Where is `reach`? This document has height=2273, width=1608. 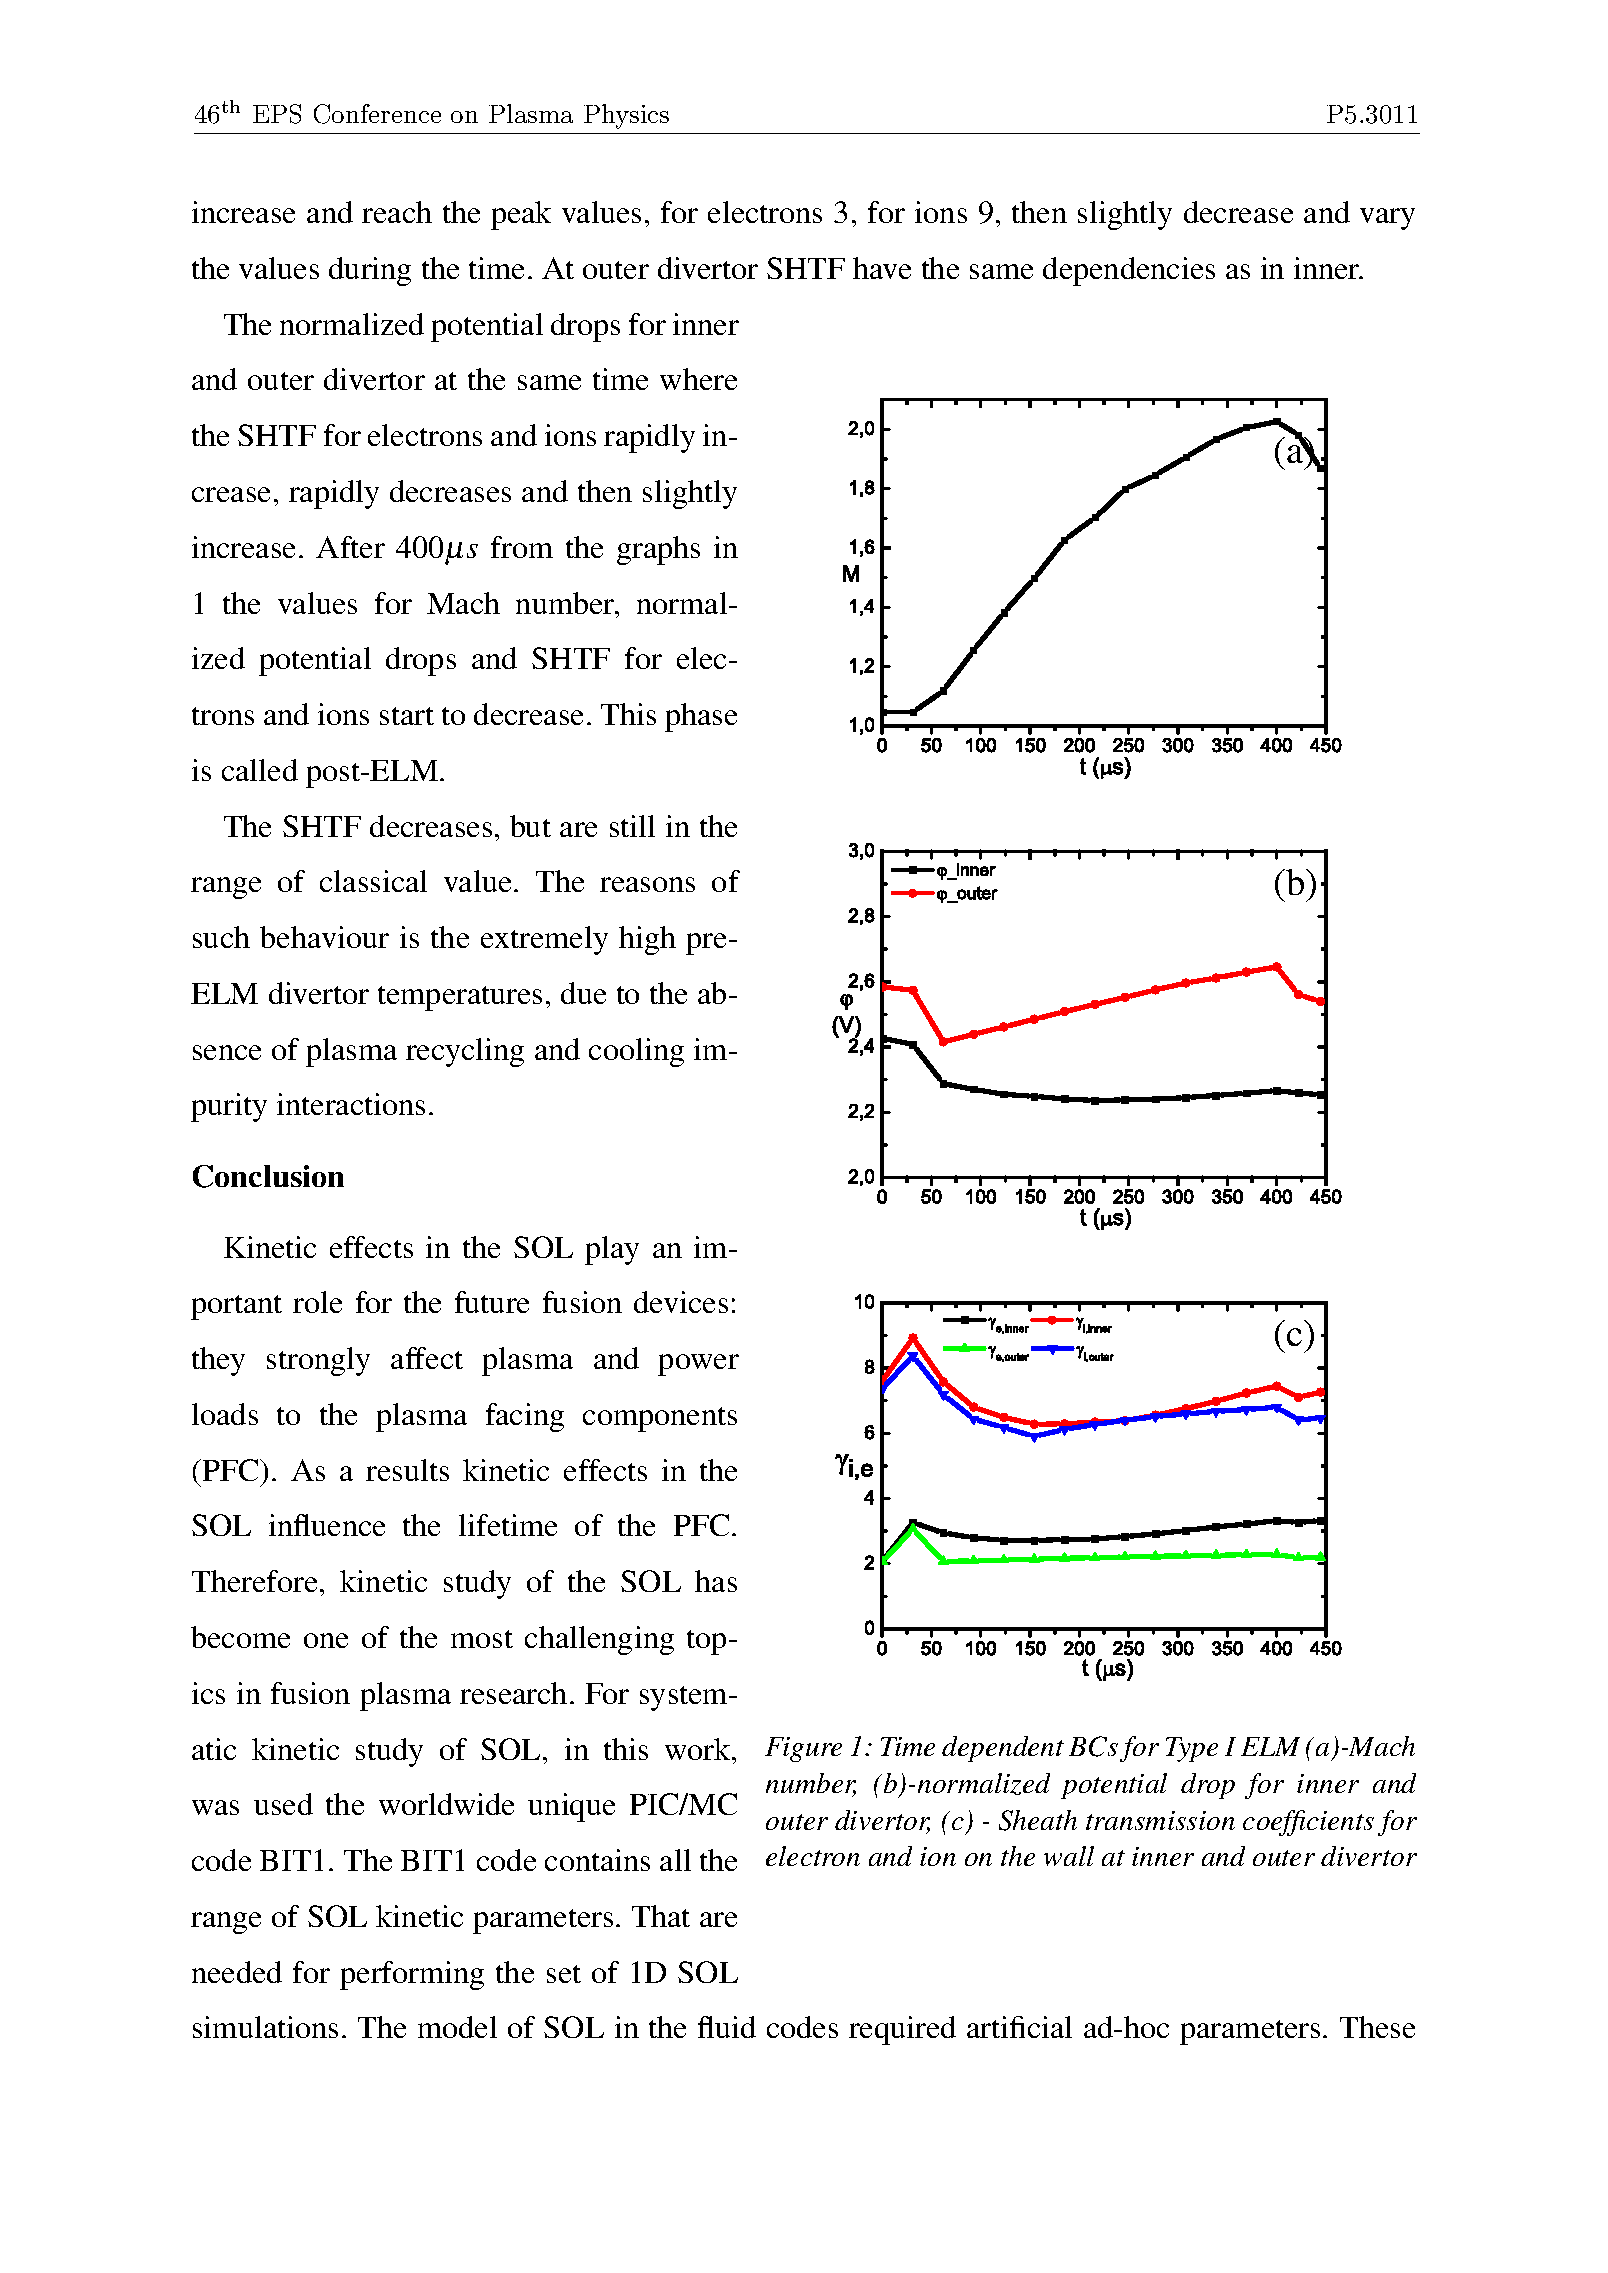
reach is located at coordinates (397, 212).
